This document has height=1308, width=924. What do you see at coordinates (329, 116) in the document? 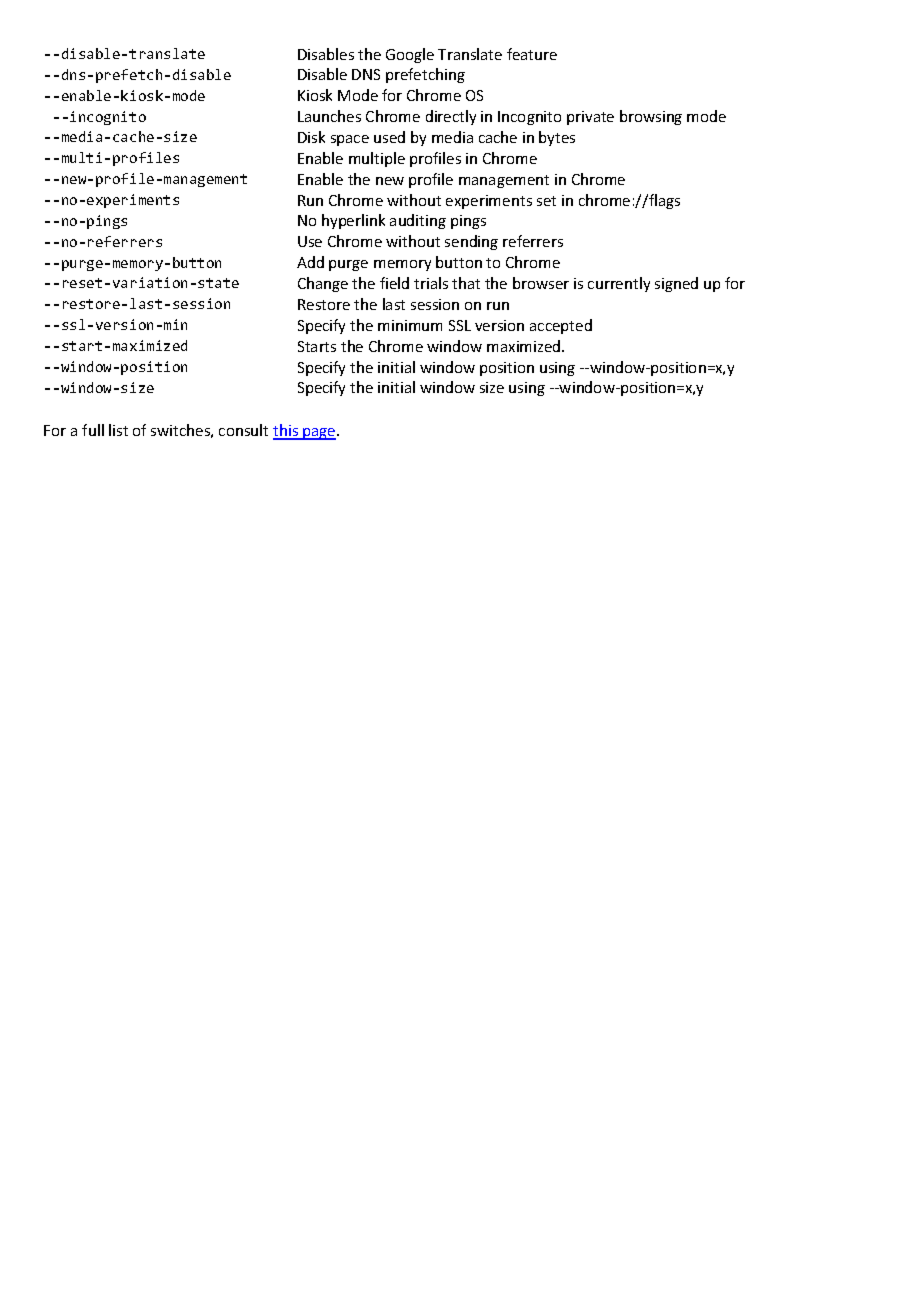
I see `Launches` at bounding box center [329, 116].
